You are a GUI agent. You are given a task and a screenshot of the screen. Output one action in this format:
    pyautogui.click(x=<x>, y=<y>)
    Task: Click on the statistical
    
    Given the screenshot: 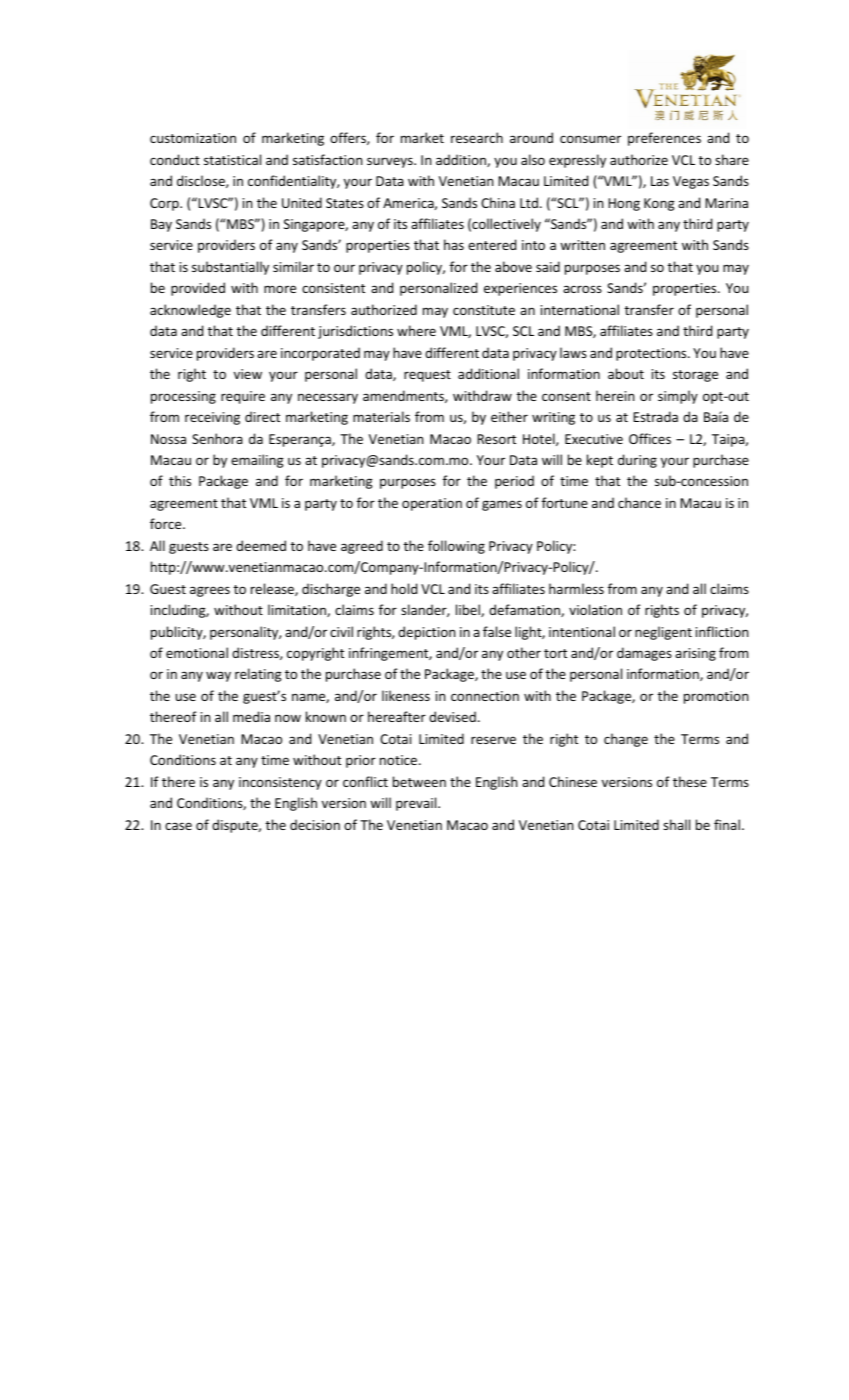 What is the action you would take?
    pyautogui.click(x=232, y=159)
